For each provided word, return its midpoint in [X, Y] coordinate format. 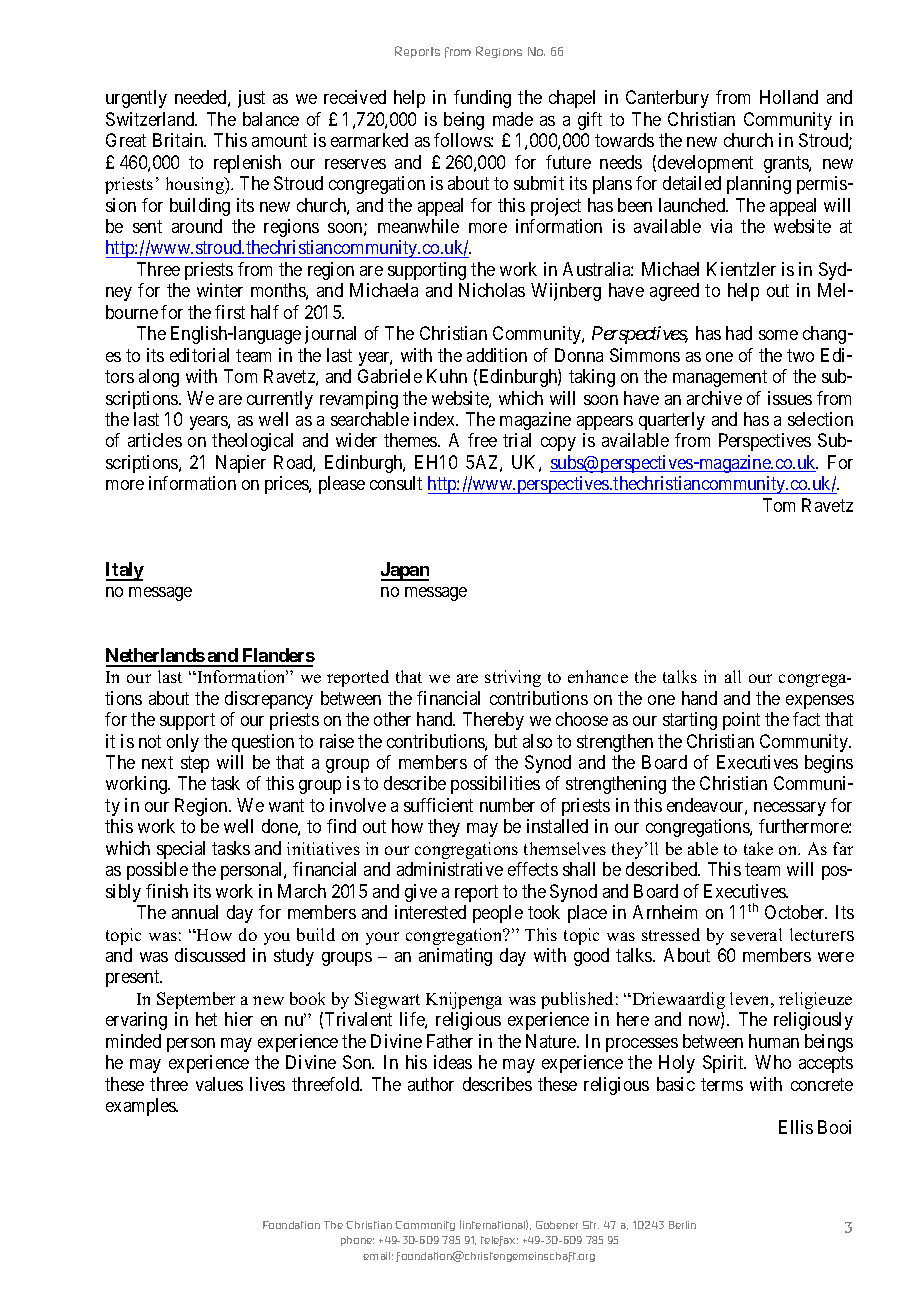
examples [142, 1107]
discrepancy [269, 700]
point [741, 721]
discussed [210, 955]
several [756, 934]
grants [787, 164]
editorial [199, 355]
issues [790, 398]
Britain [179, 140]
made [513, 119]
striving [513, 678]
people [498, 914]
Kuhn [447, 376]
